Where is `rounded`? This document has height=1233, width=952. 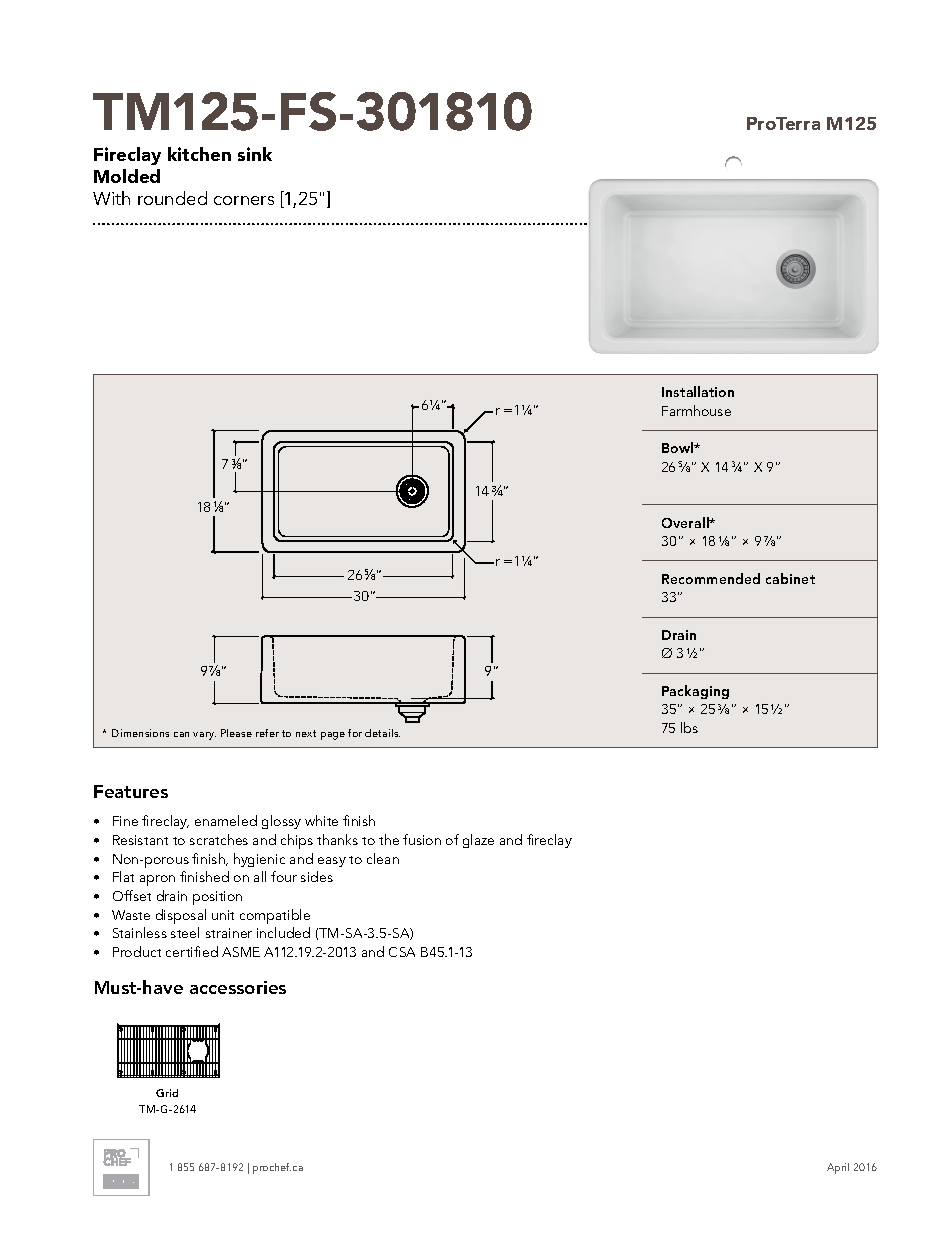 rounded is located at coordinates (172, 198).
